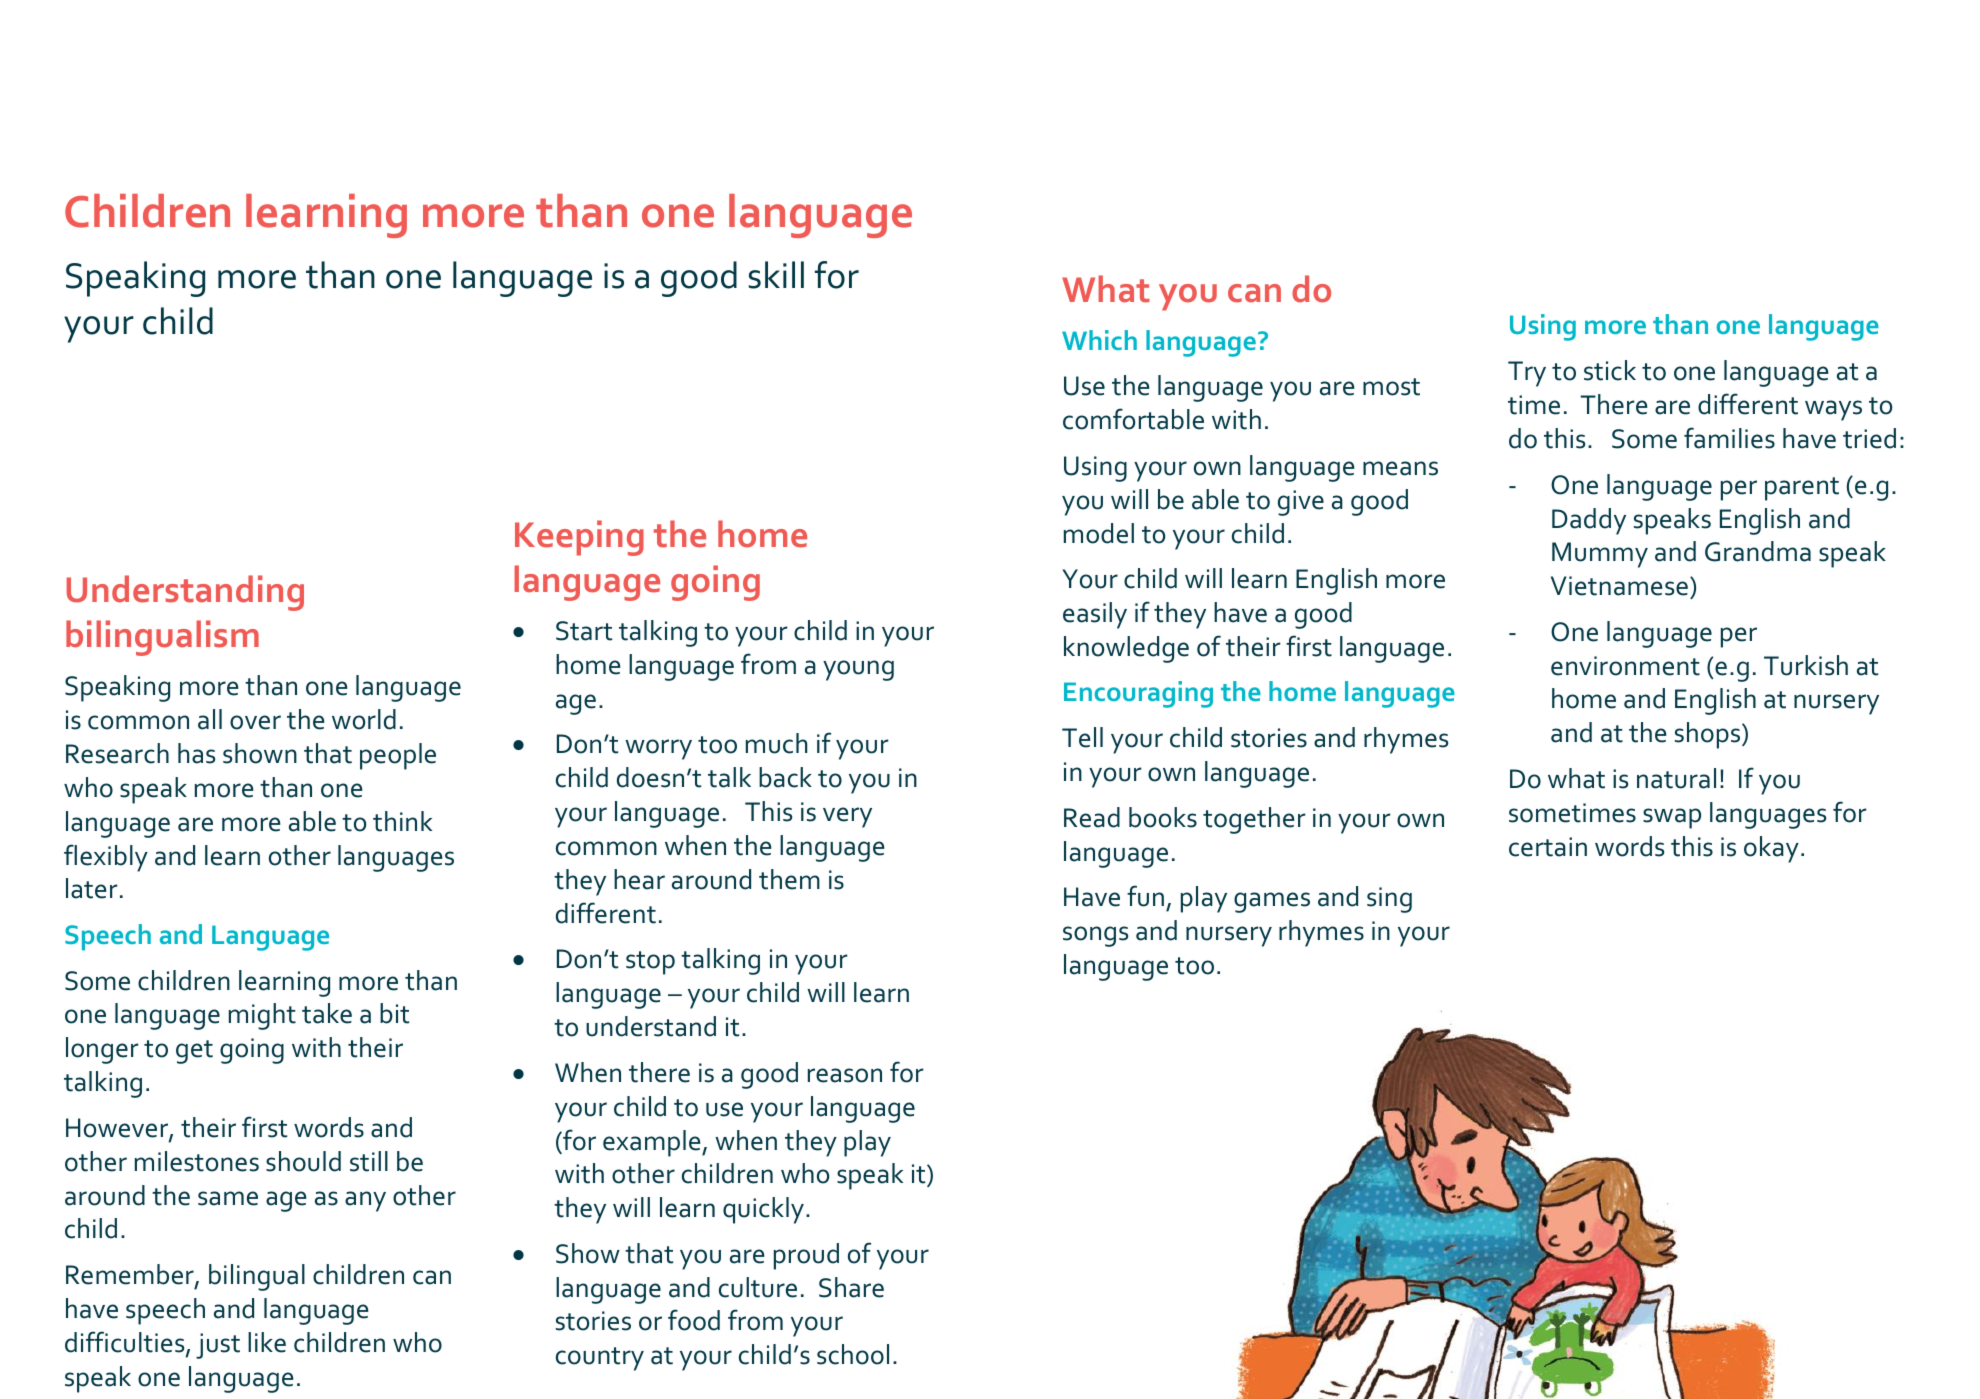 The image size is (1980, 1399). What do you see at coordinates (1672, 818) in the document?
I see `swap` at bounding box center [1672, 818].
